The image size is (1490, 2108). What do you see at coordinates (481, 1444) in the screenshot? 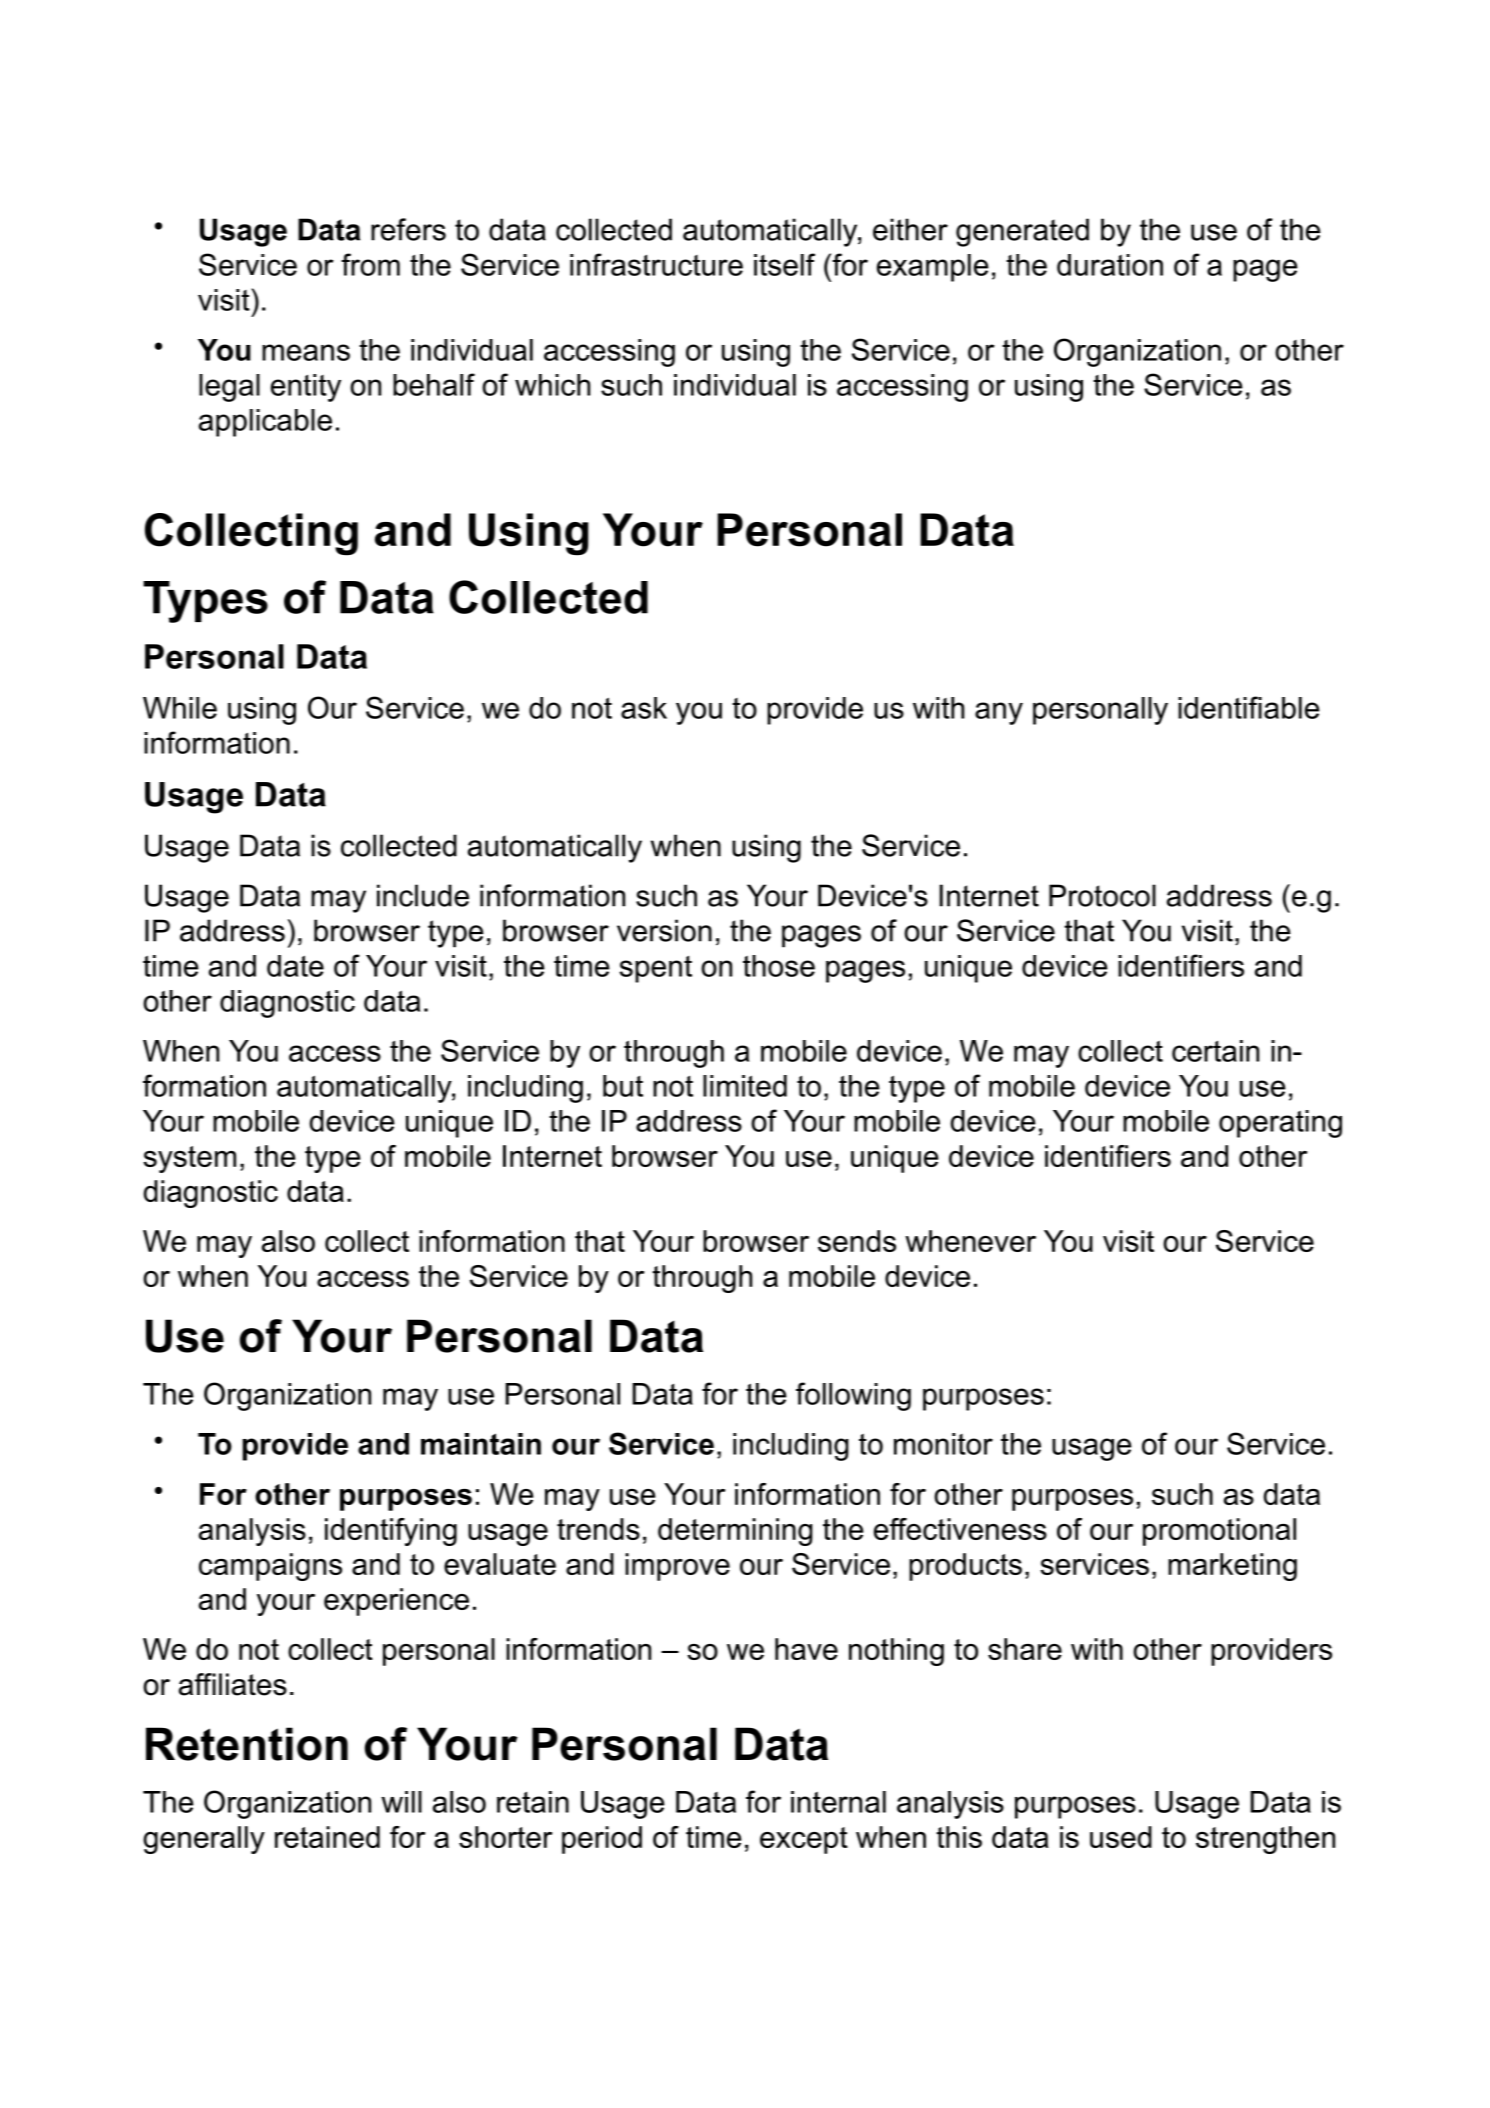
I see `maintain` at bounding box center [481, 1444].
